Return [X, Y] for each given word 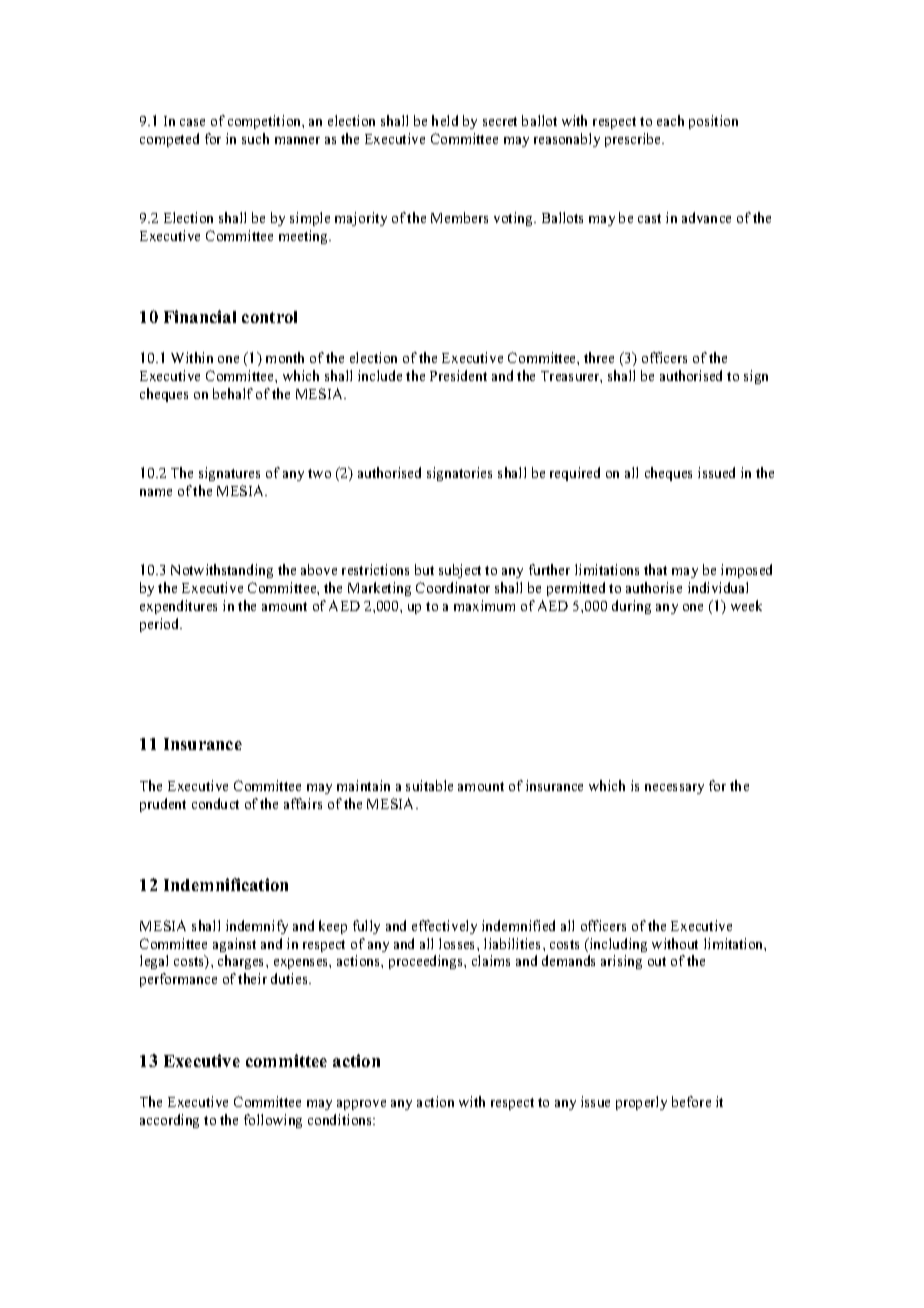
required [575, 474]
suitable [429, 785]
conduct [215, 803]
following [273, 1121]
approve [361, 1105]
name [156, 492]
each [670, 120]
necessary [674, 789]
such [255, 138]
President [458, 375]
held [445, 120]
